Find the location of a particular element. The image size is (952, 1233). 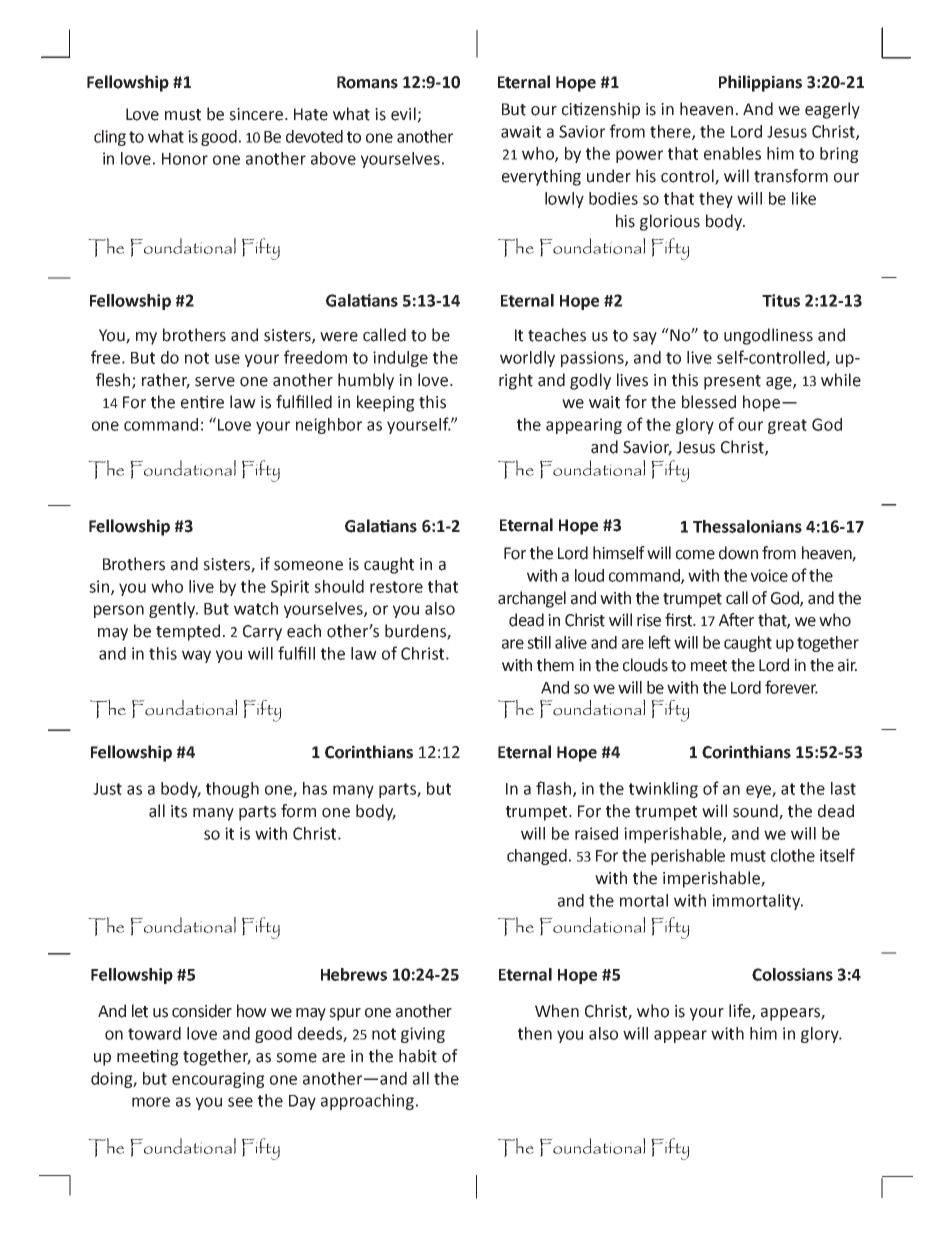

Philippians is located at coordinates (760, 83).
